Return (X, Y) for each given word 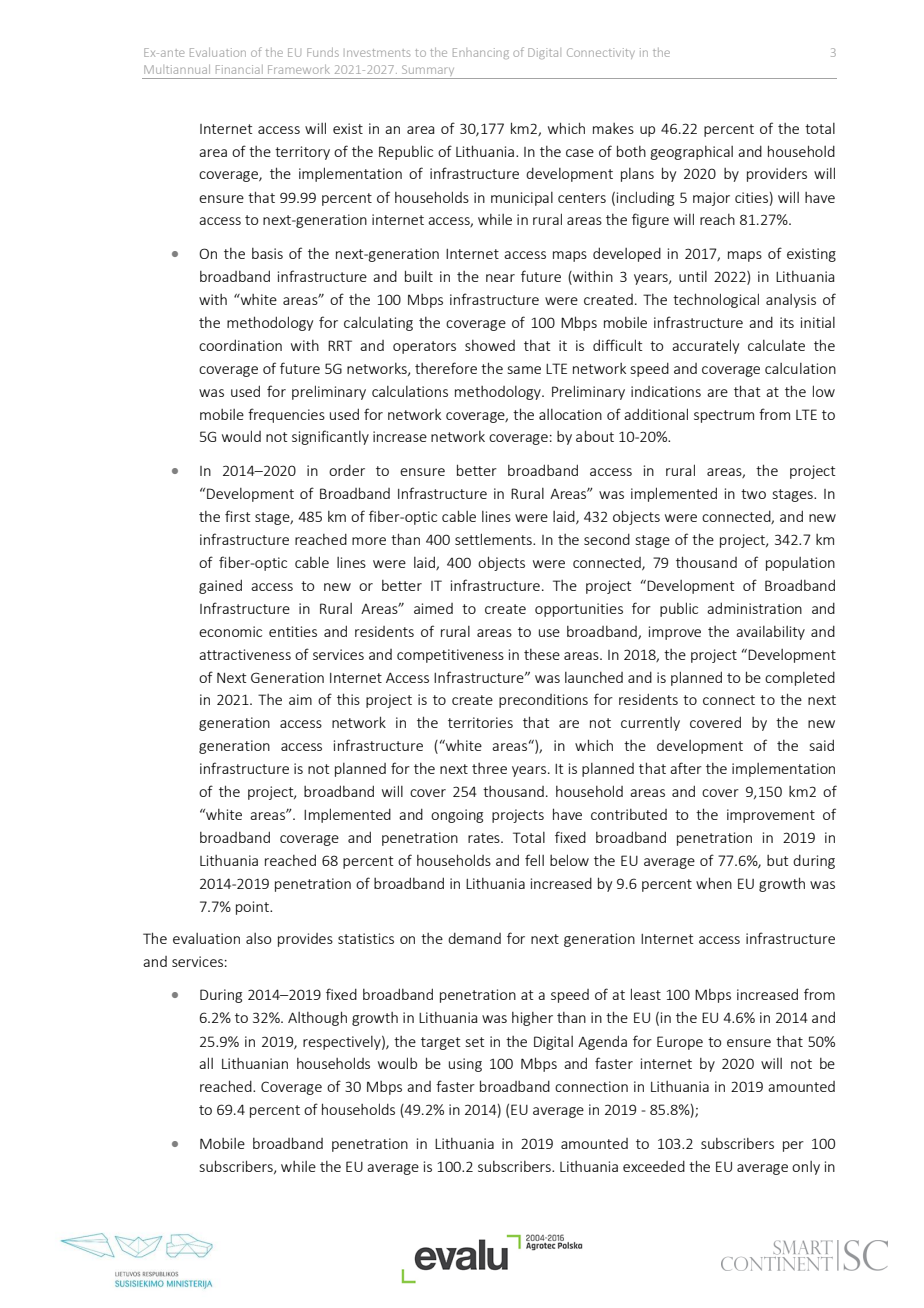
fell (534, 860)
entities (293, 631)
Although (317, 1018)
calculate (776, 345)
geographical (692, 153)
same (524, 370)
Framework (299, 69)
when (714, 883)
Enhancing (481, 53)
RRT (340, 345)
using (465, 1065)
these (542, 654)
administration (754, 608)
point (253, 908)
